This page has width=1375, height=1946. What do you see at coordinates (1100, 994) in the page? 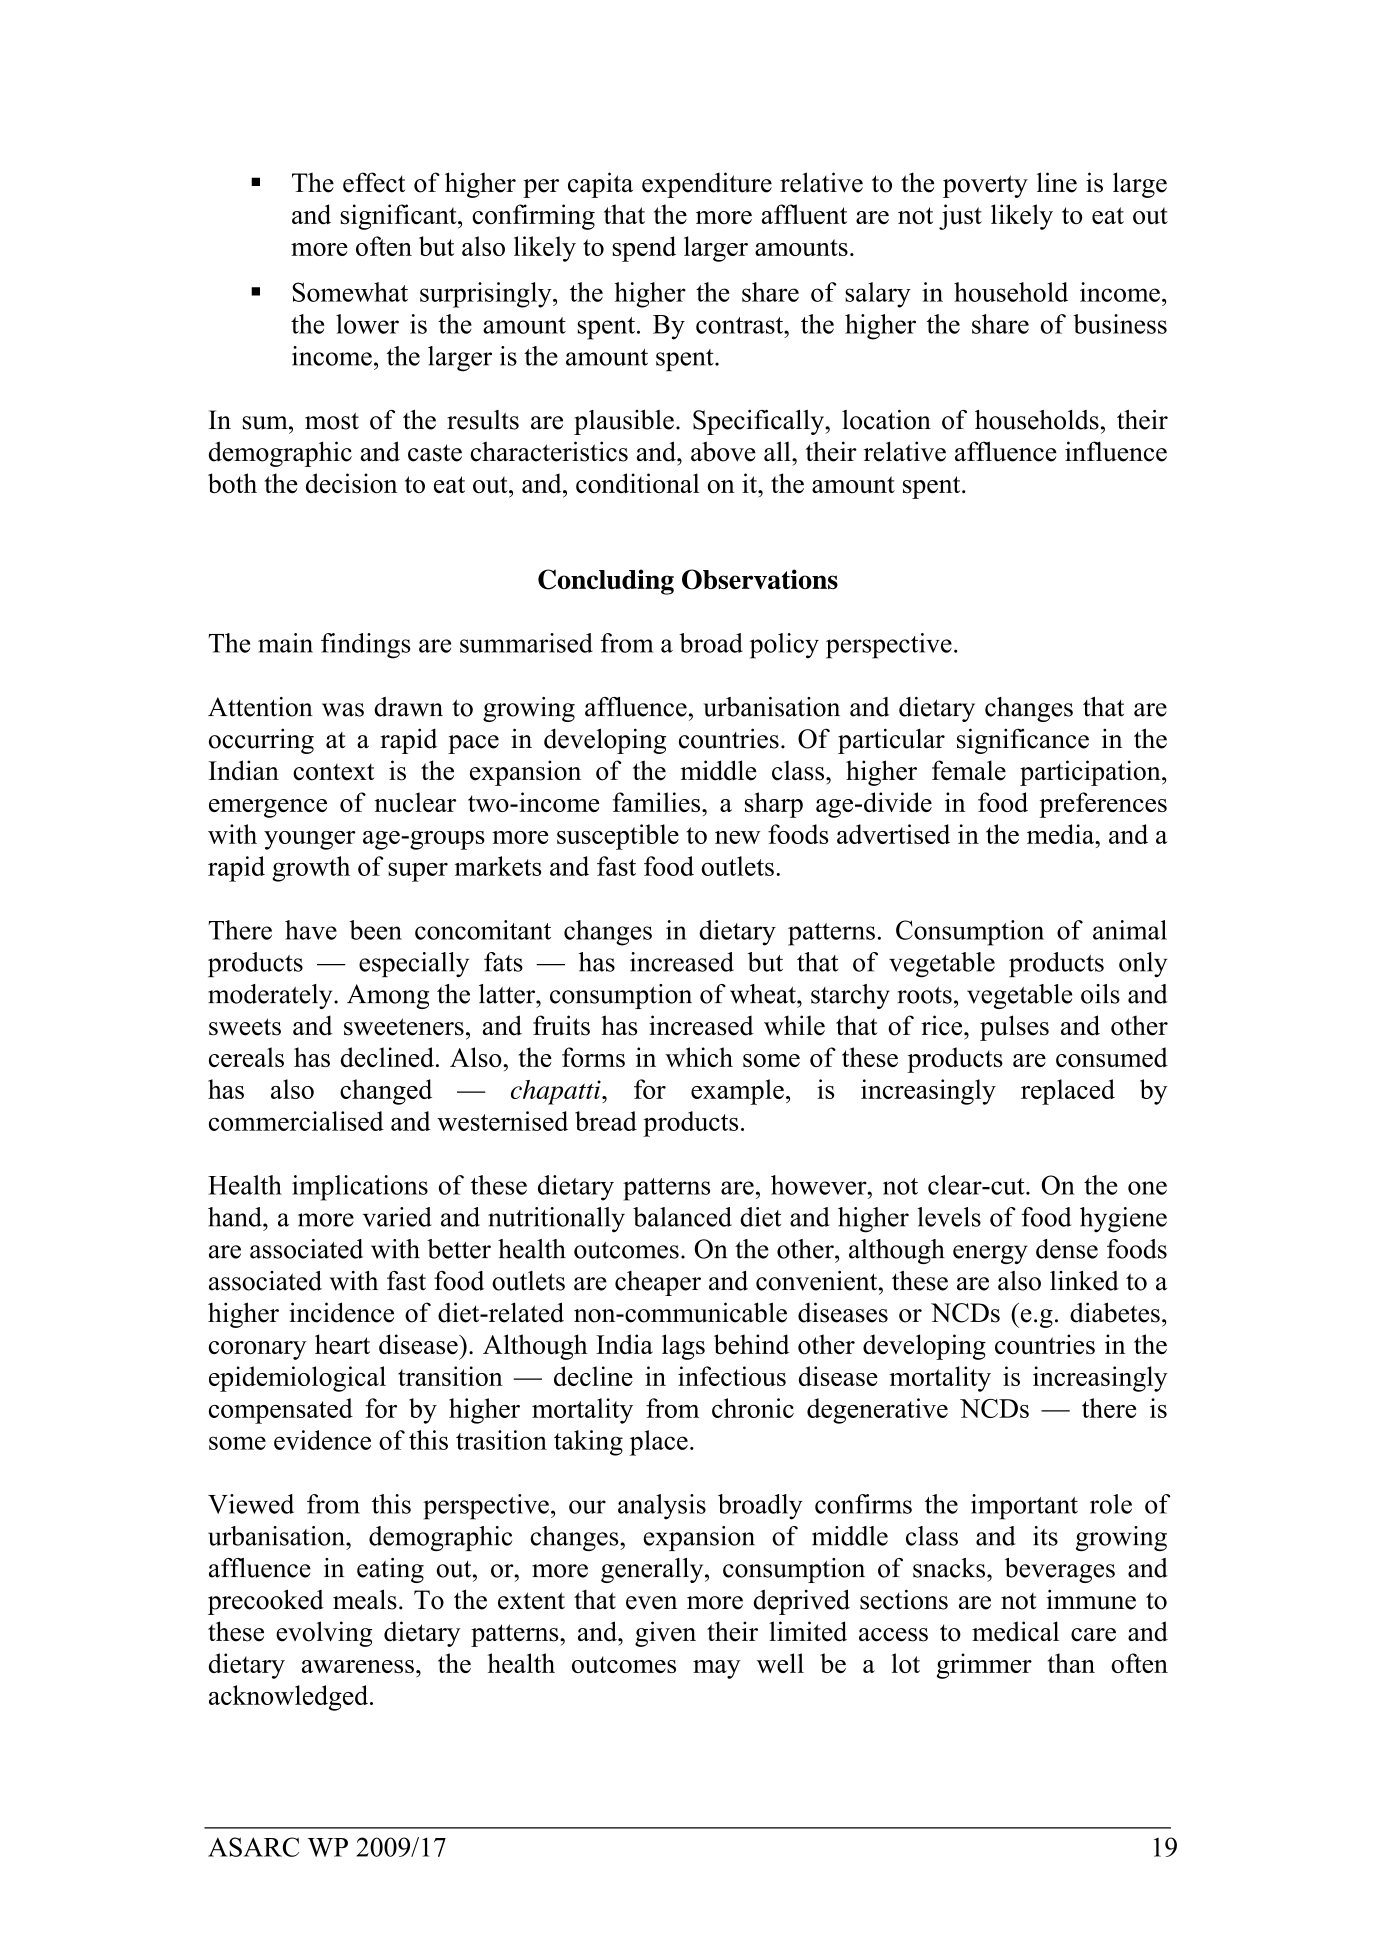
I see `oils` at bounding box center [1100, 994].
